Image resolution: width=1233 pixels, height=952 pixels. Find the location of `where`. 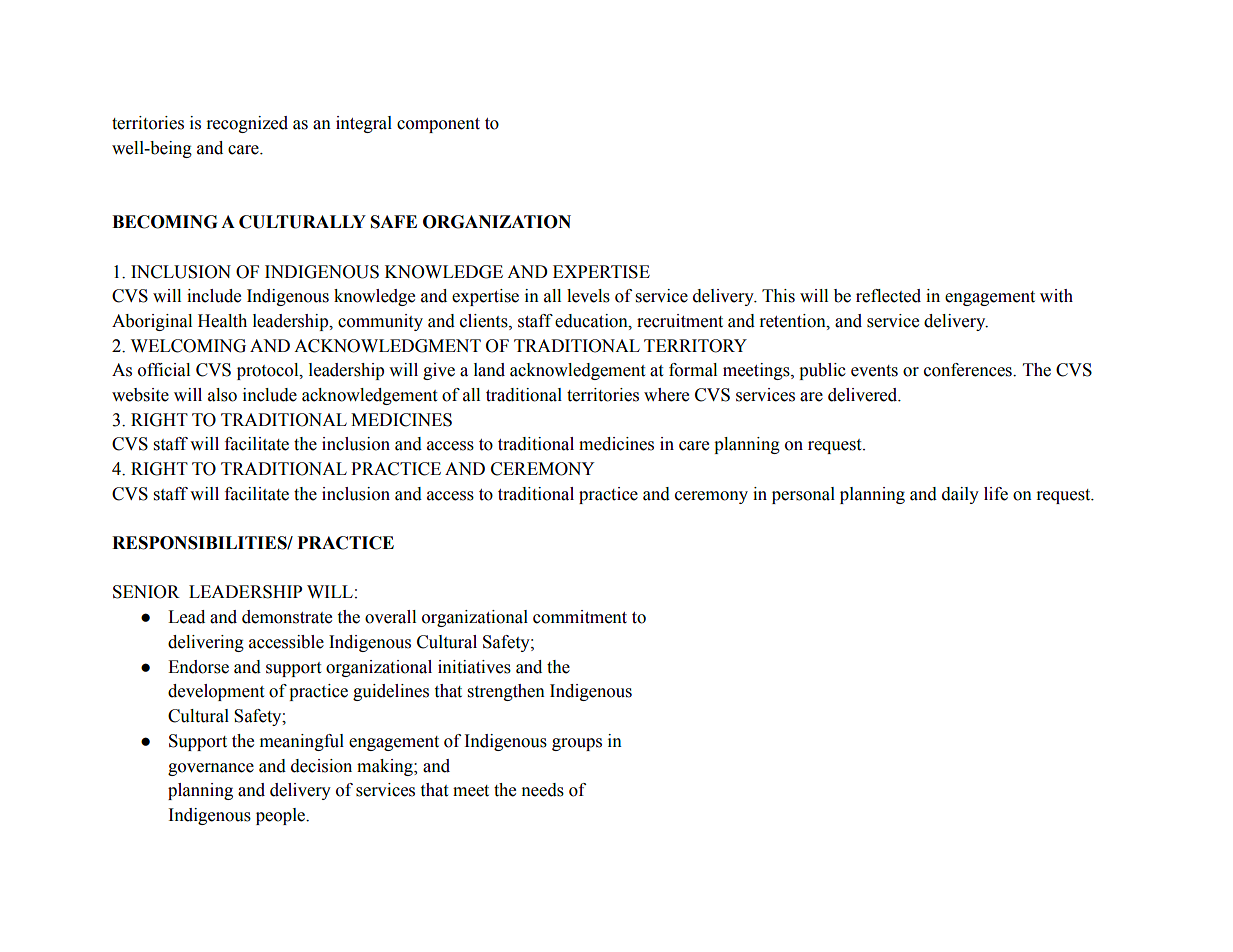

where is located at coordinates (666, 395).
